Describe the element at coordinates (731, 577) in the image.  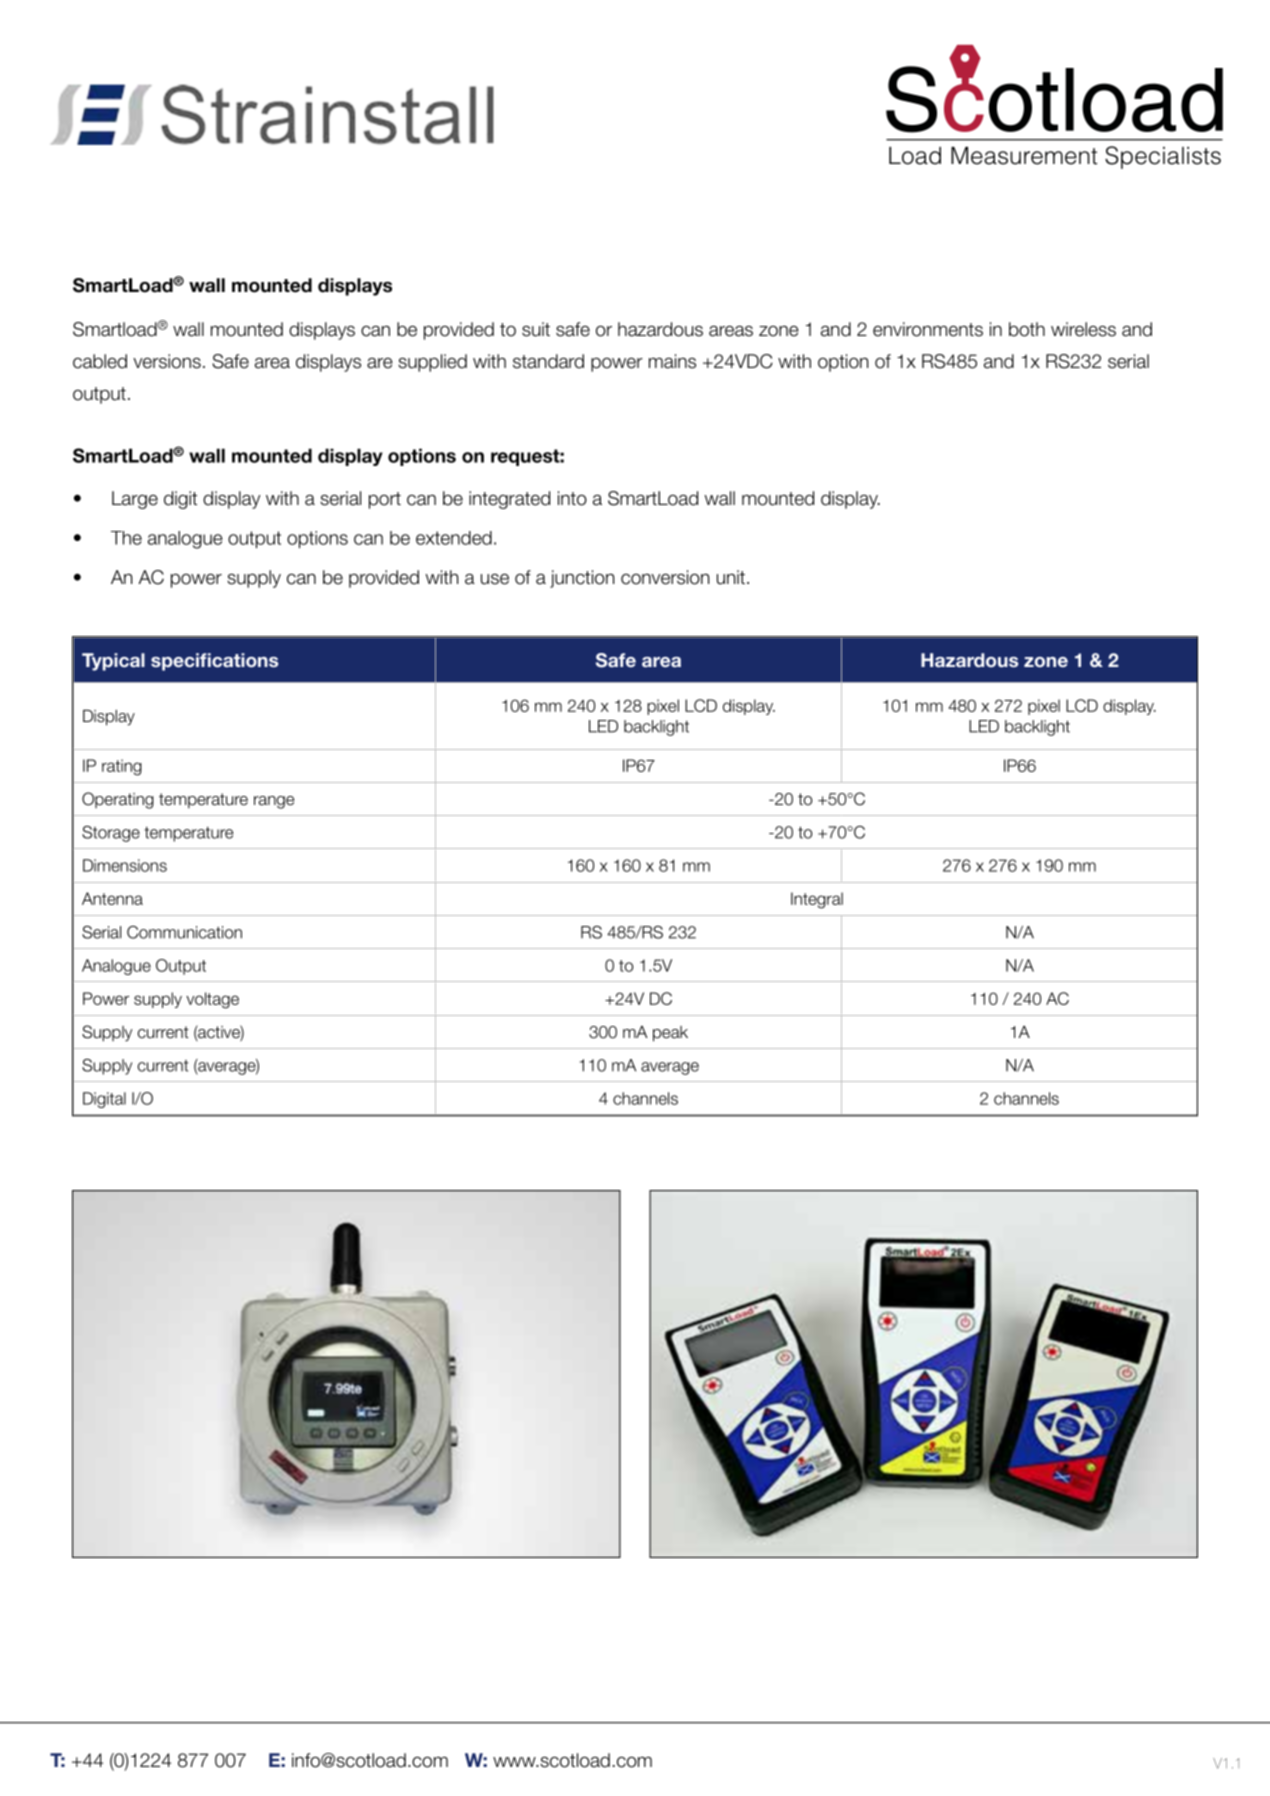
I see `unit` at that location.
